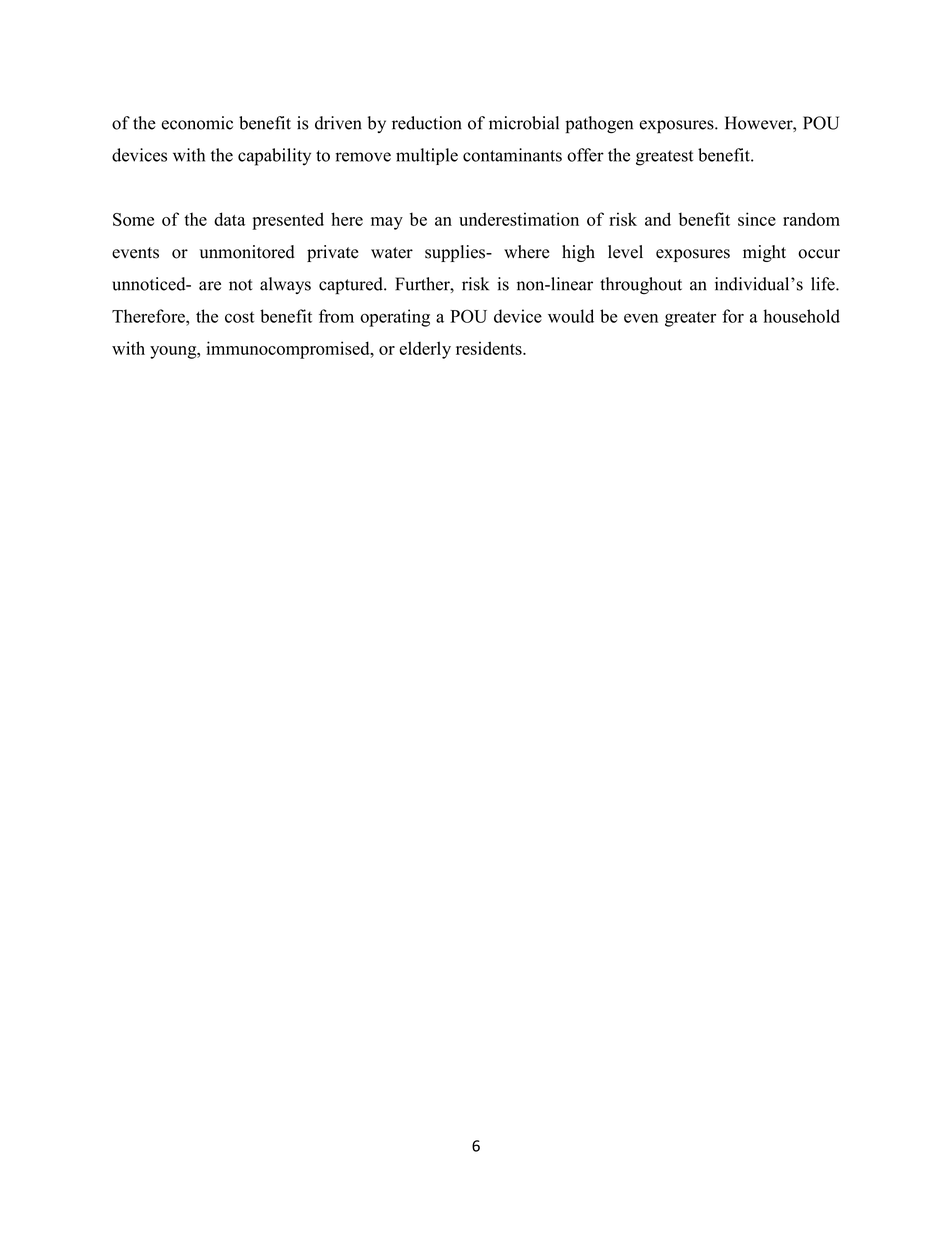 Image resolution: width=952 pixels, height=1233 pixels. I want to click on pathogen, so click(599, 125).
